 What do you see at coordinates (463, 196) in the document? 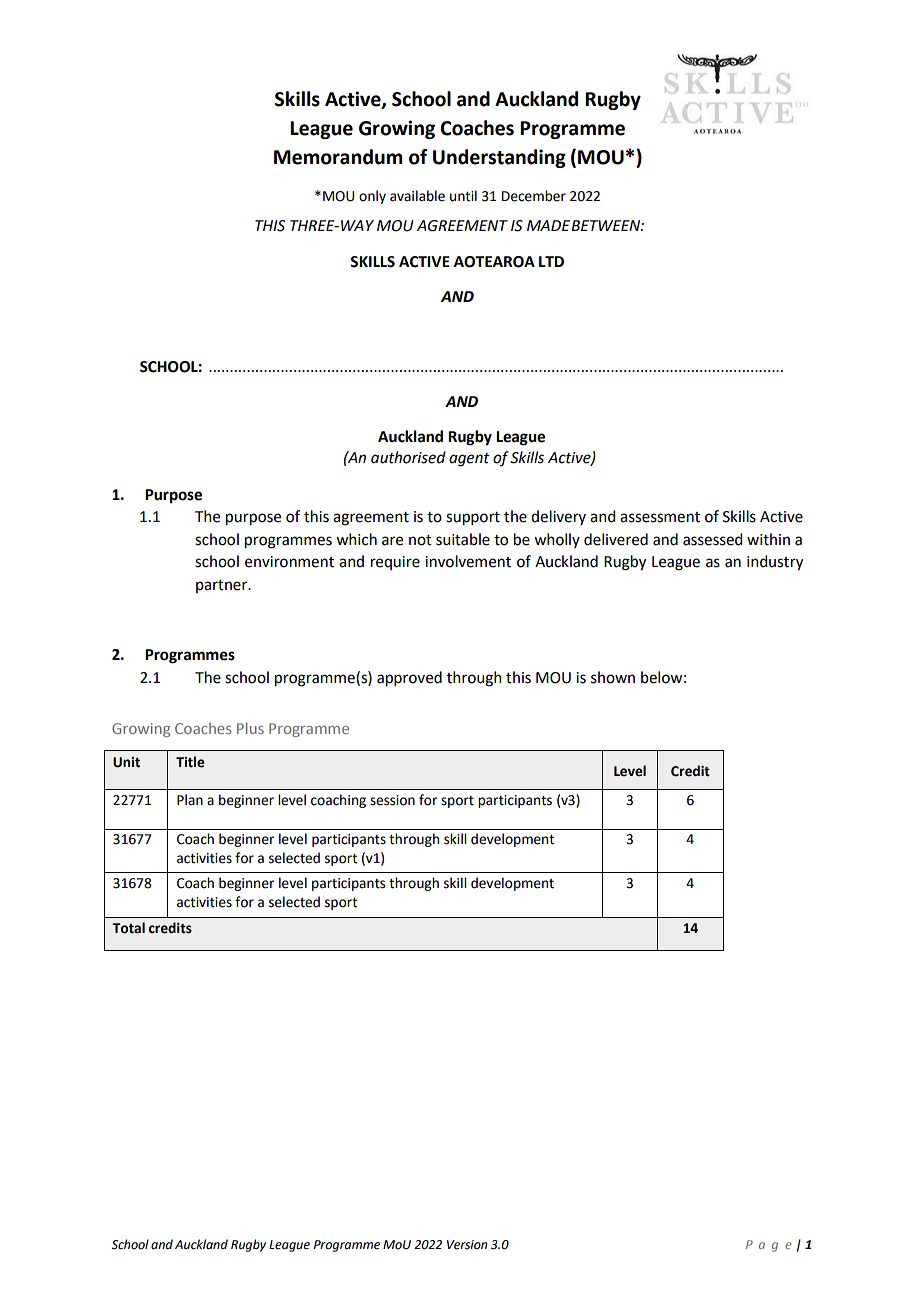
I see `until` at bounding box center [463, 196].
